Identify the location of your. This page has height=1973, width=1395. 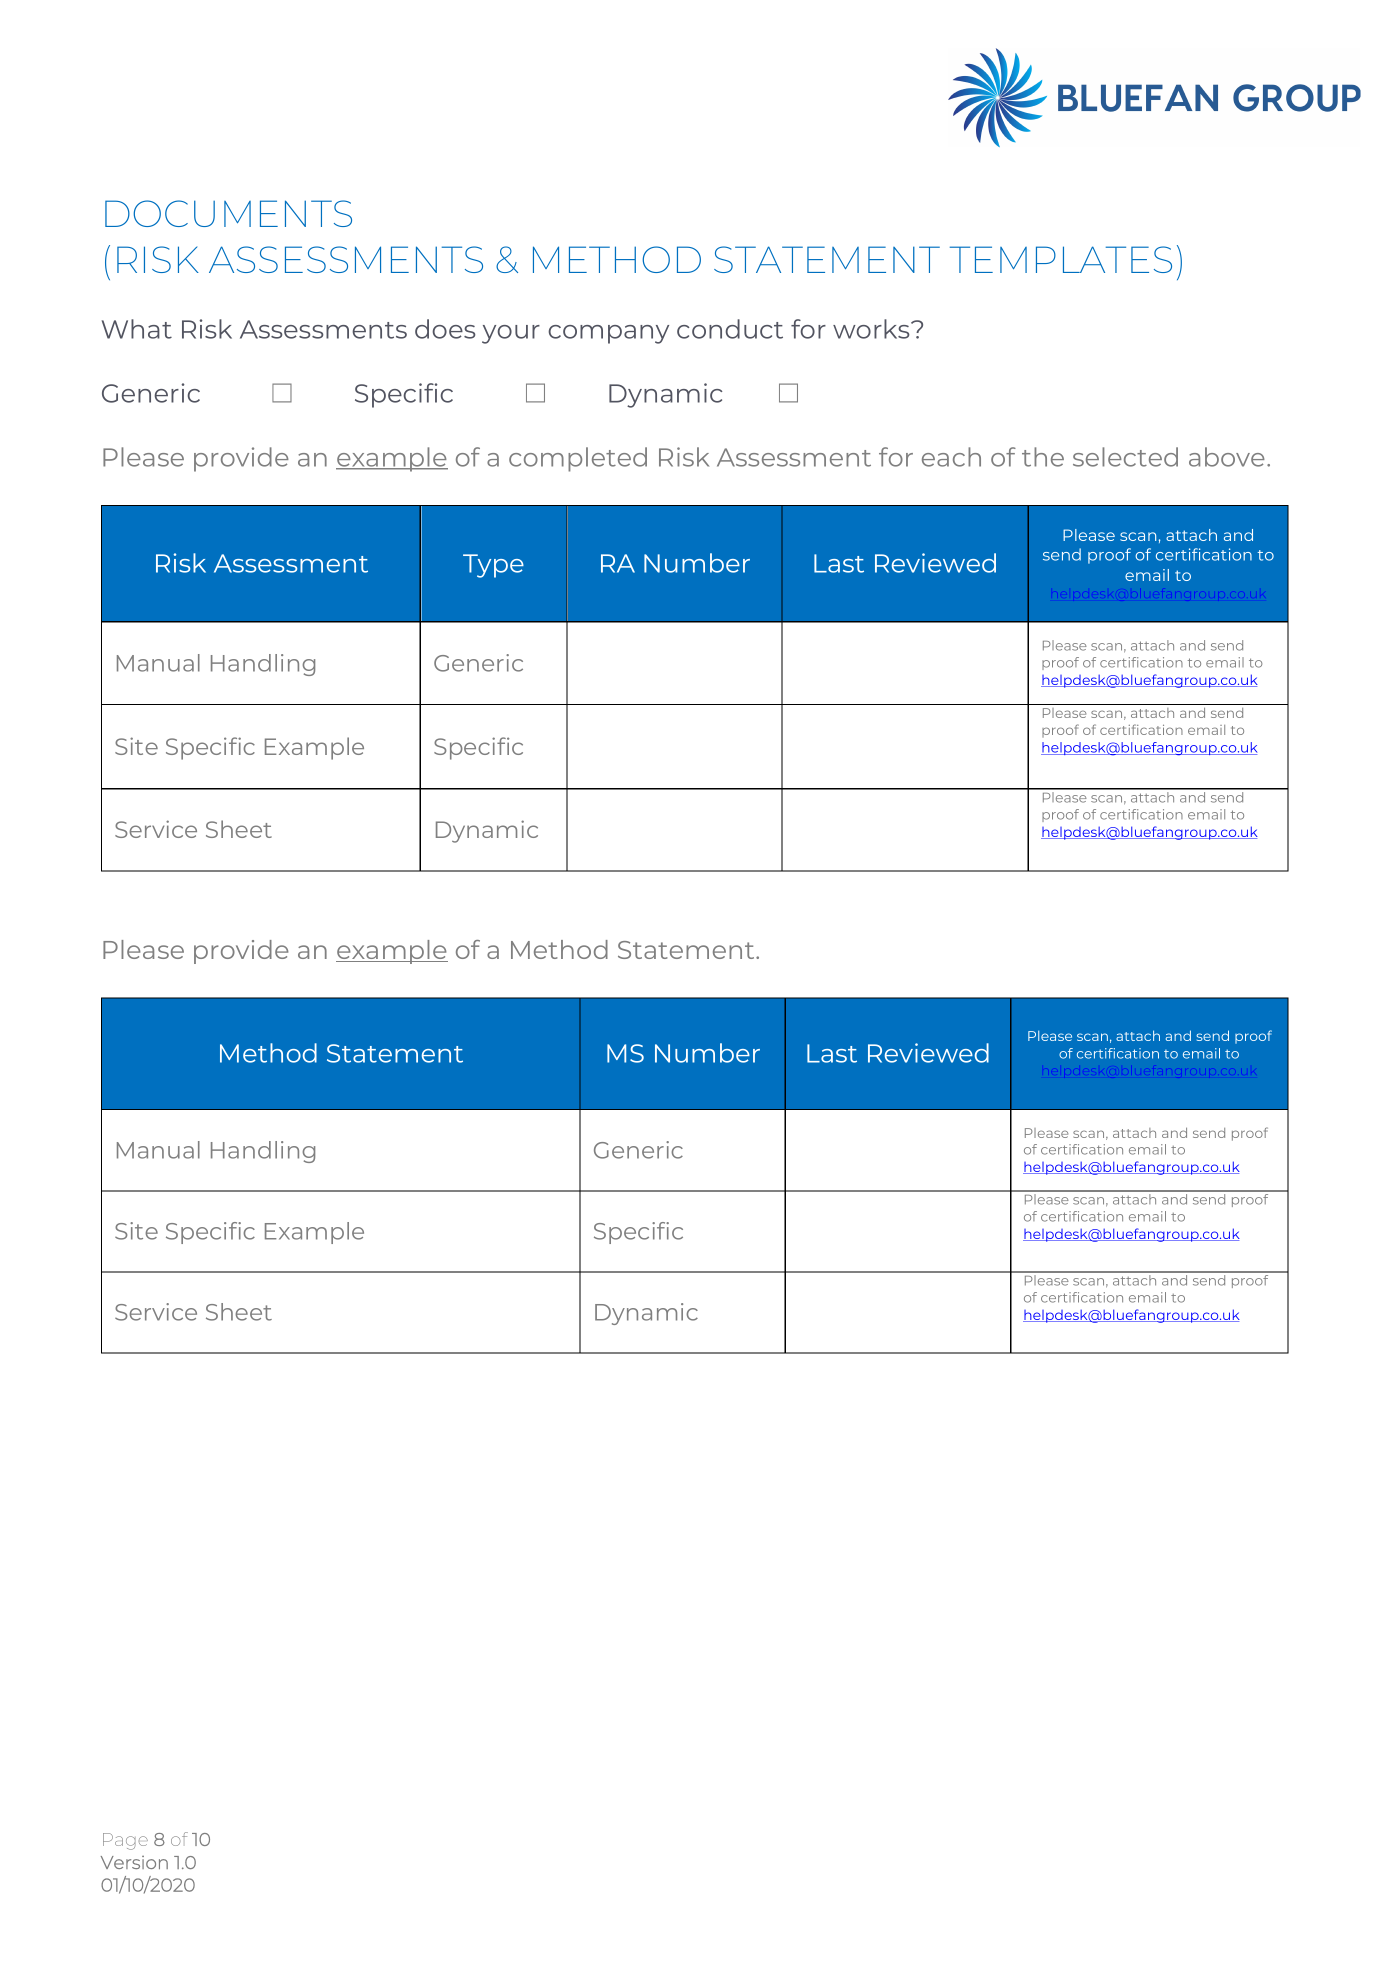
(511, 334).
